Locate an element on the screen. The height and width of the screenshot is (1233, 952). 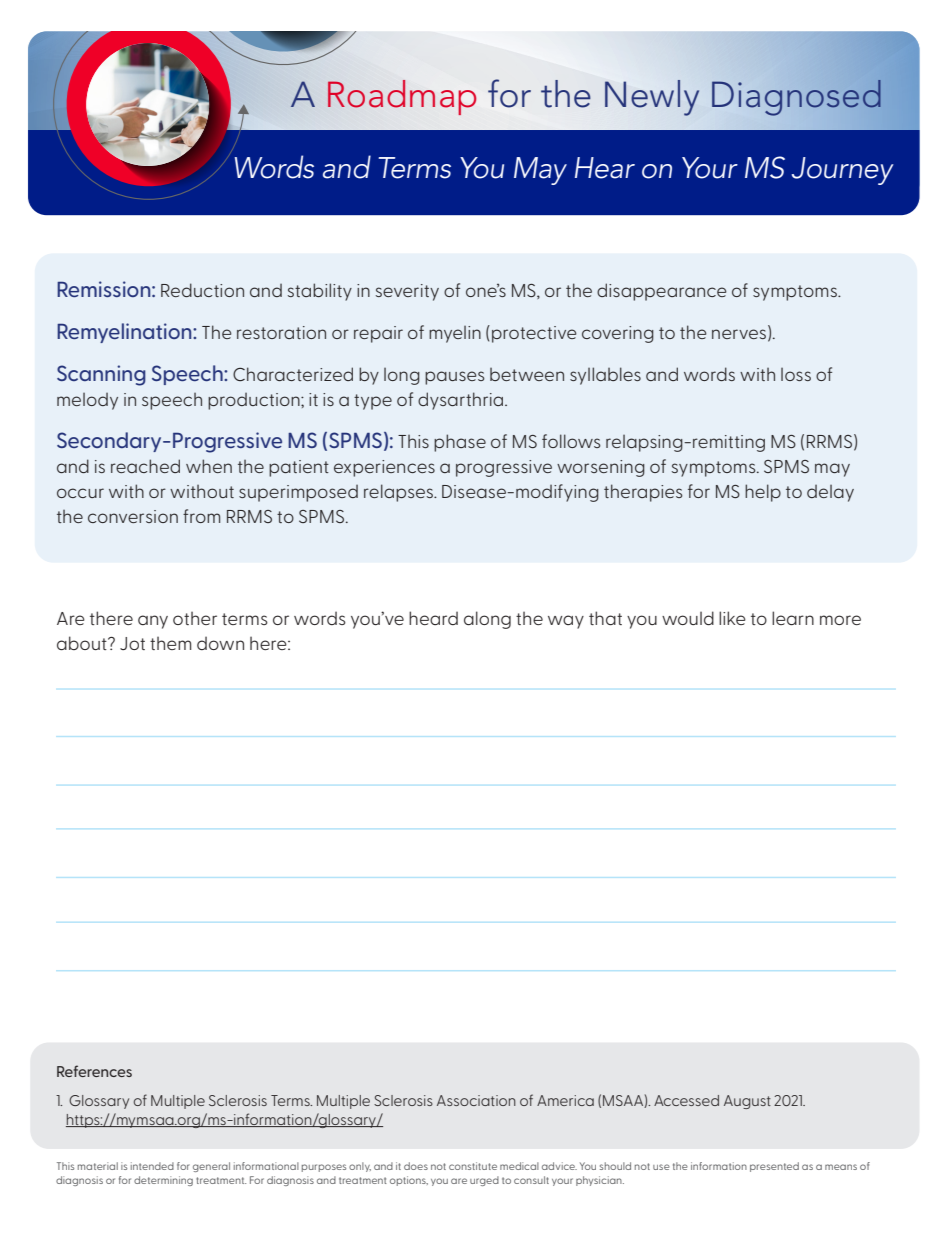
intended is located at coordinates (152, 1166).
